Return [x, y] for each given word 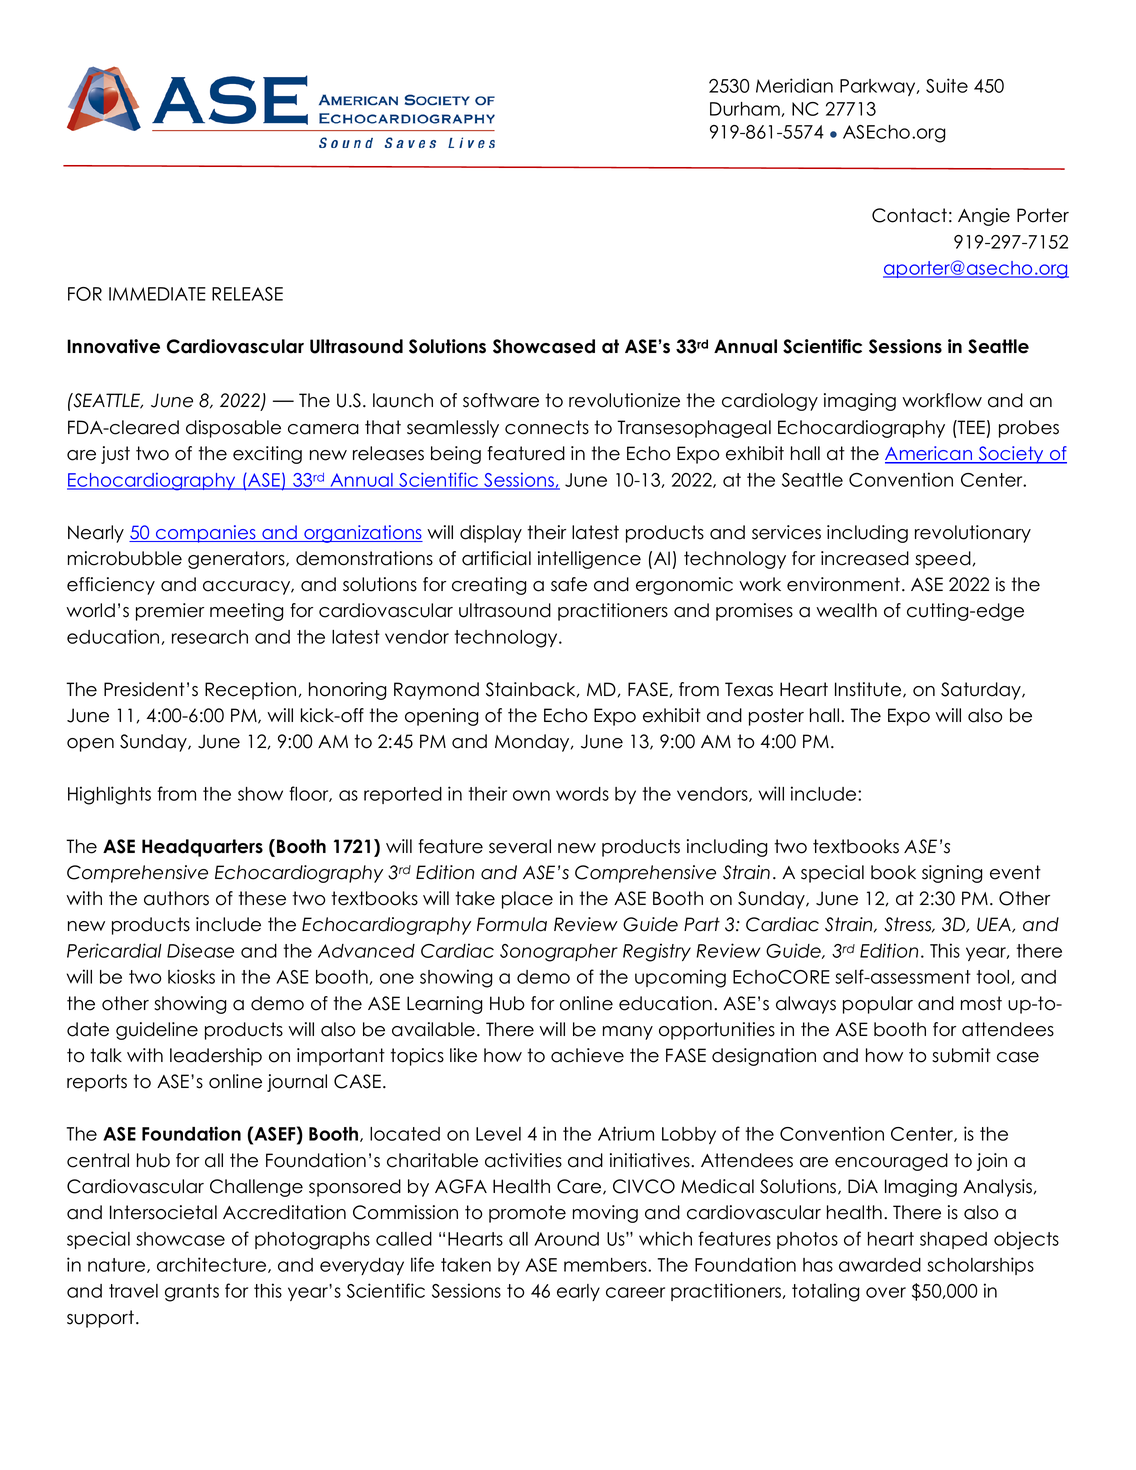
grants [192, 1293]
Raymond [436, 691]
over [886, 1292]
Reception [250, 691]
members [606, 1265]
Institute [869, 690]
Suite [947, 85]
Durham [746, 109]
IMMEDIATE [157, 294]
